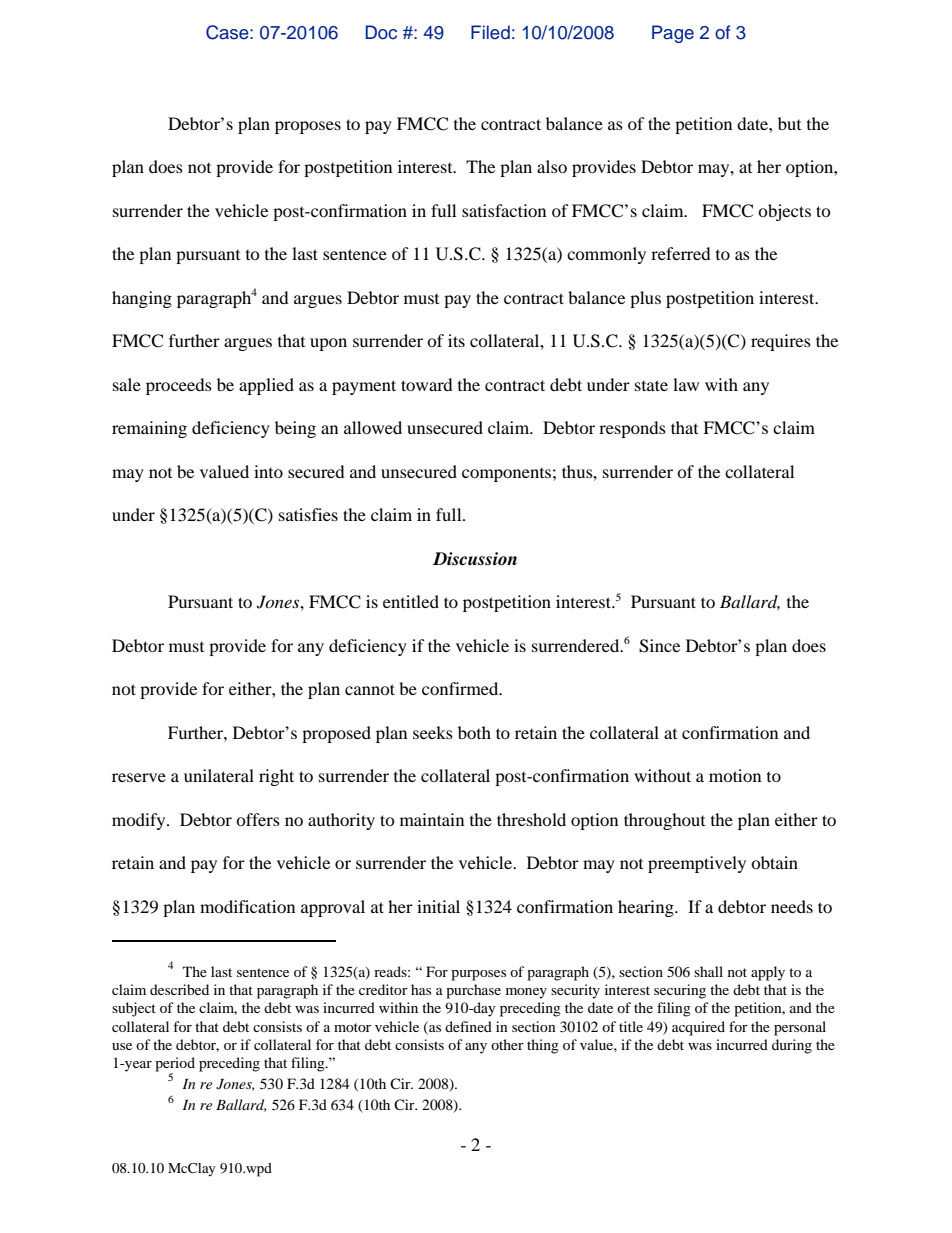  Describe the element at coordinates (175, 1064) in the document. I see `period` at that location.
